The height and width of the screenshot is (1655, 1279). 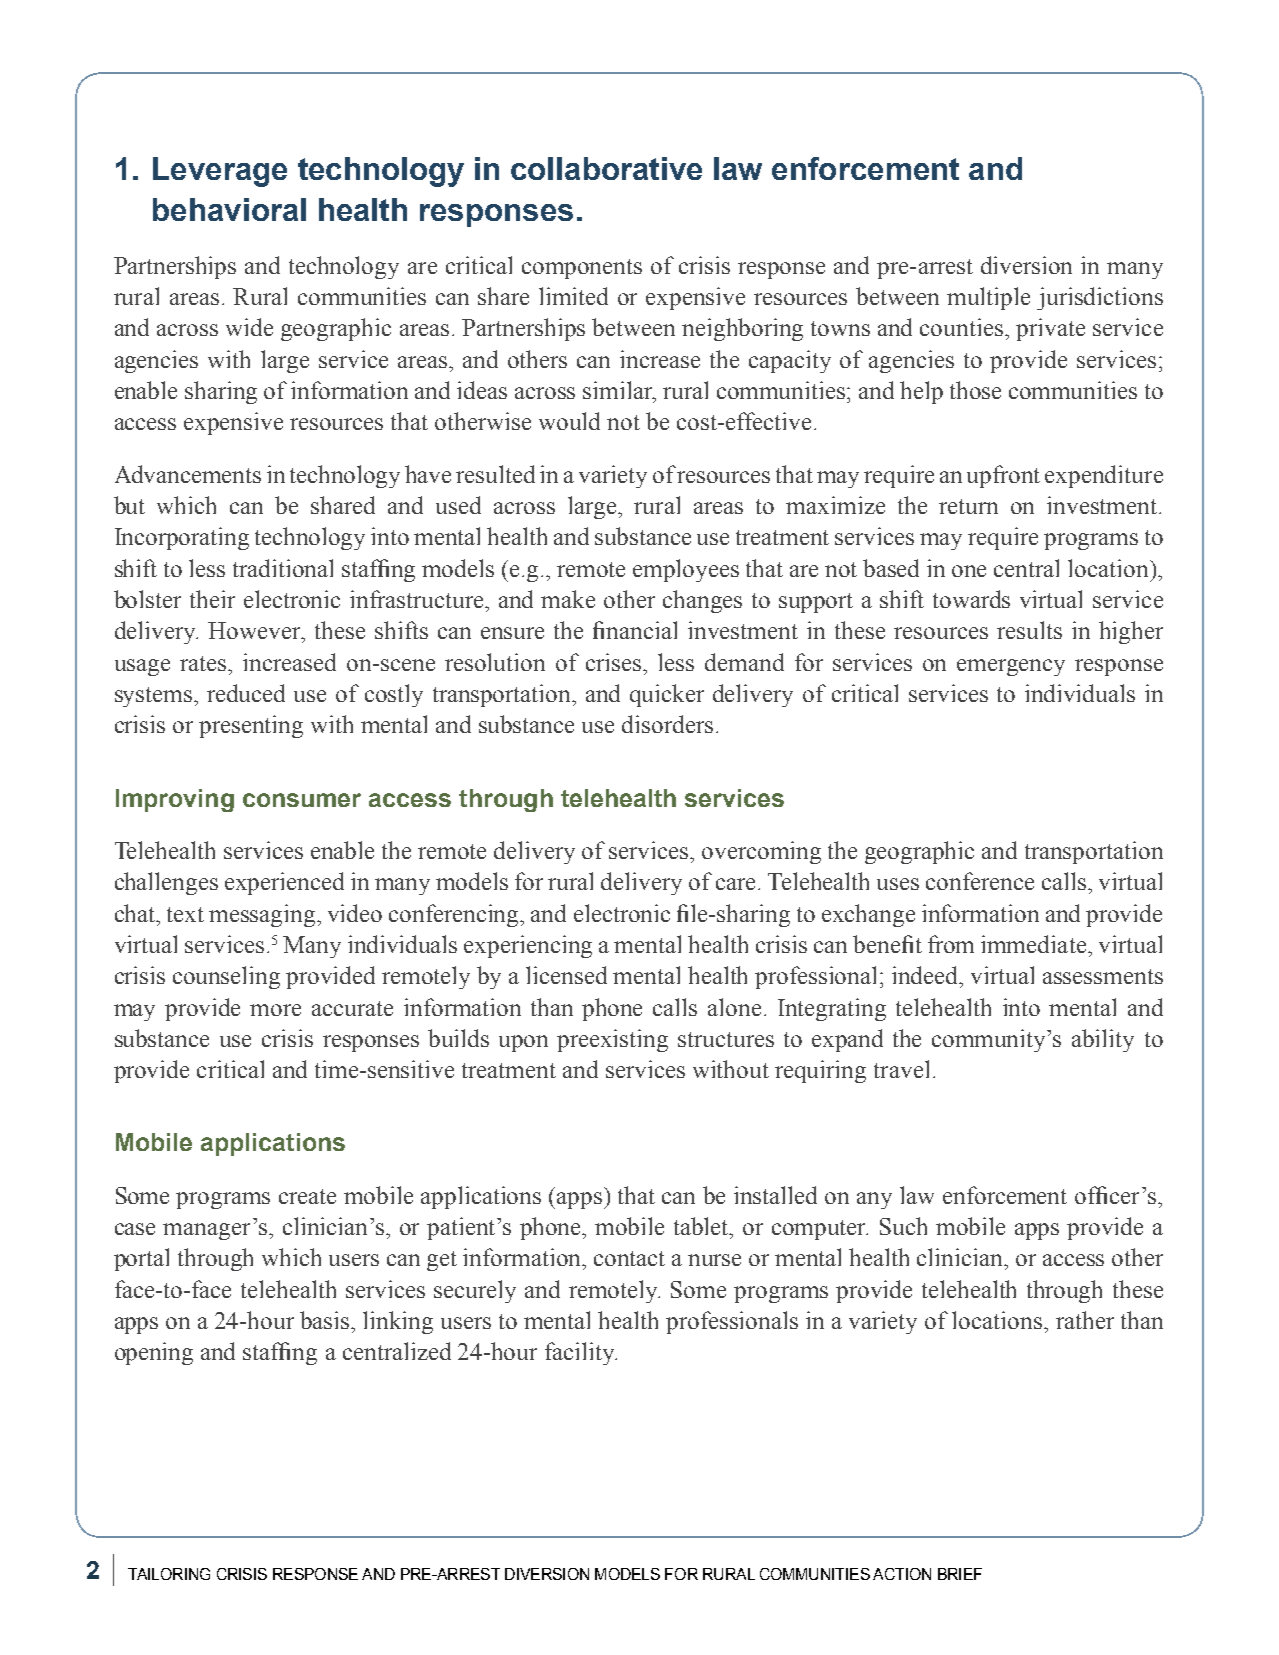 What do you see at coordinates (686, 570) in the screenshot?
I see `employees` at bounding box center [686, 570].
